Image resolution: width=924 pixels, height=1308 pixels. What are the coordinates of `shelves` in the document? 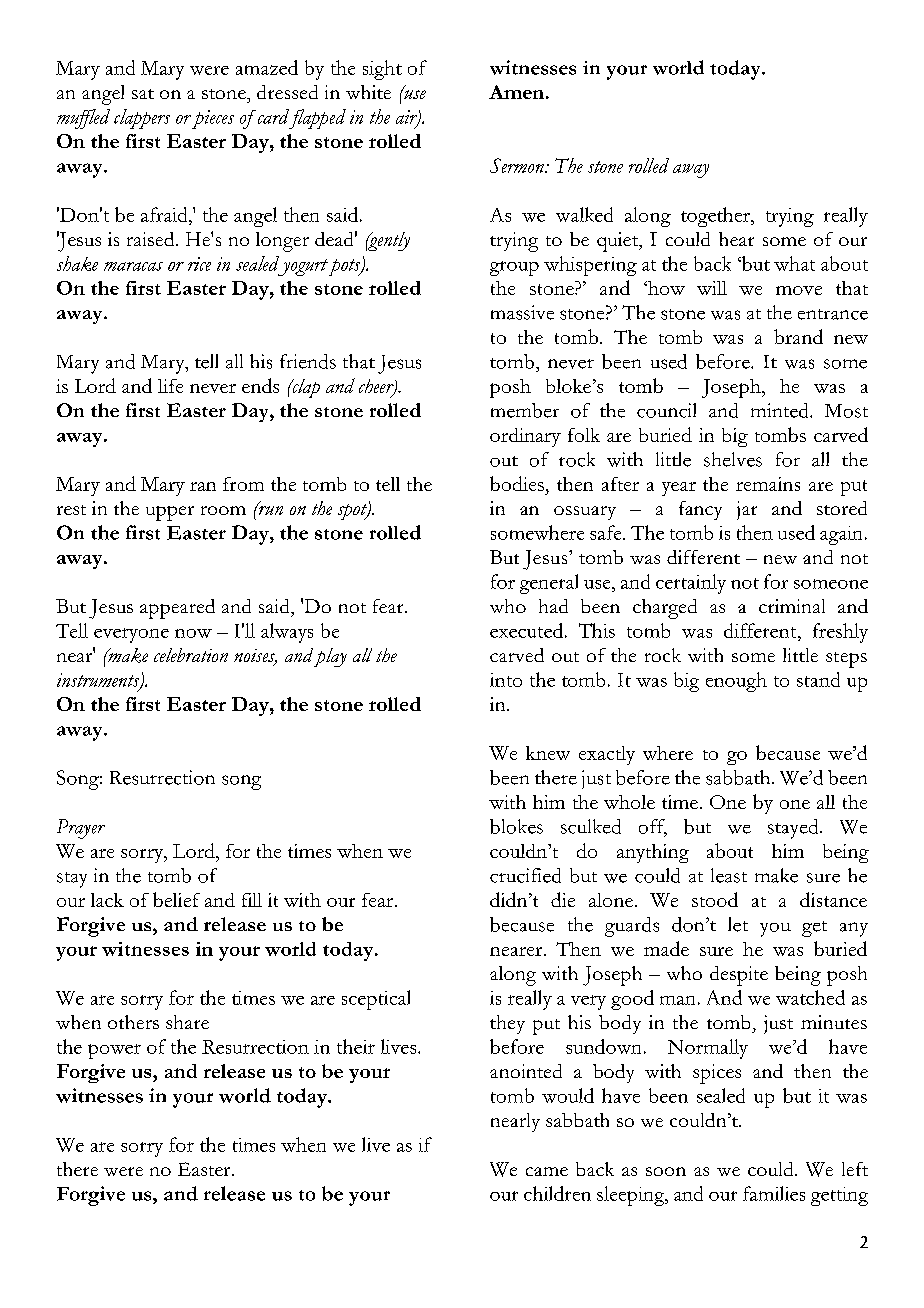 It's located at (733, 459).
